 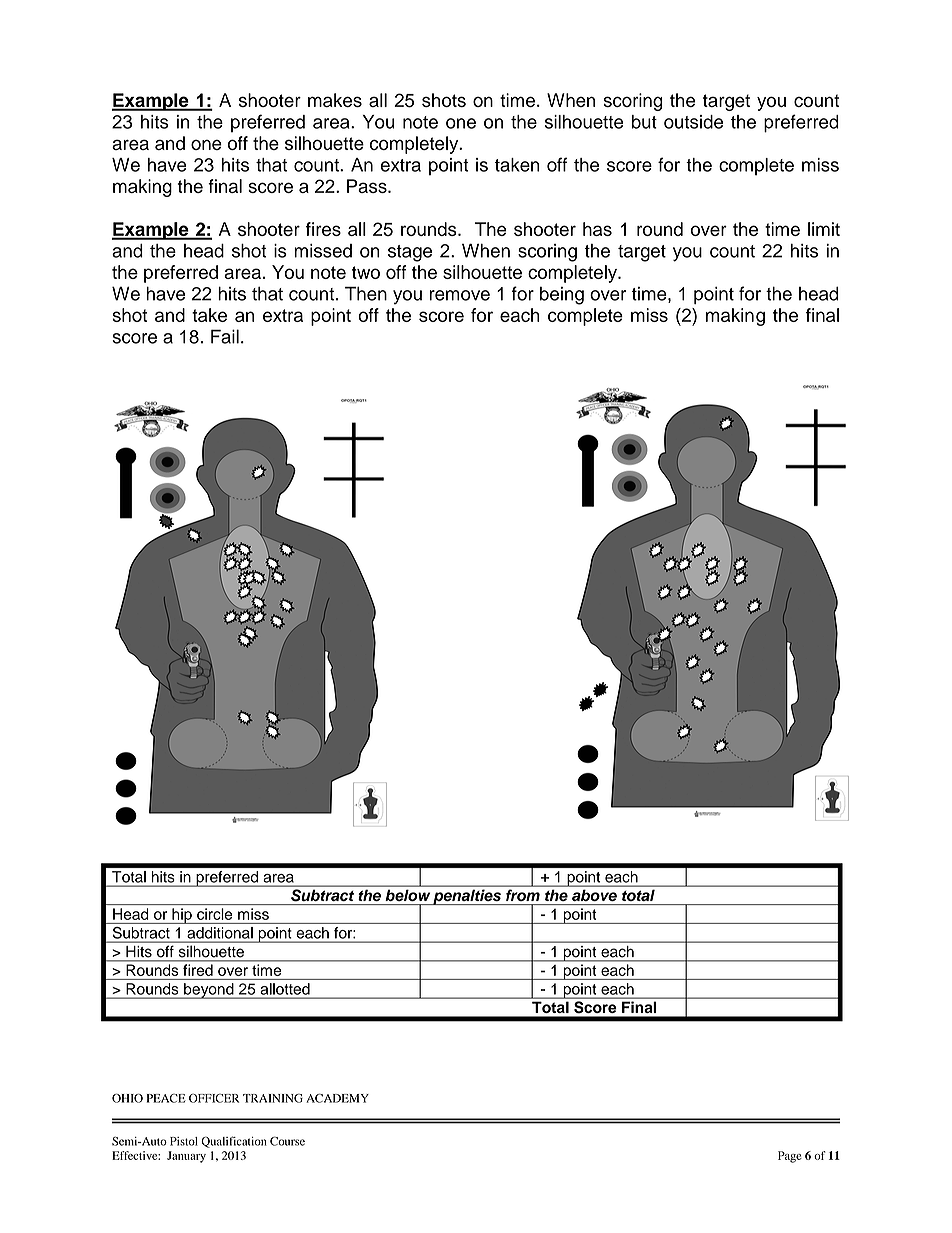 What do you see at coordinates (368, 186) in the screenshot?
I see `Pass` at bounding box center [368, 186].
